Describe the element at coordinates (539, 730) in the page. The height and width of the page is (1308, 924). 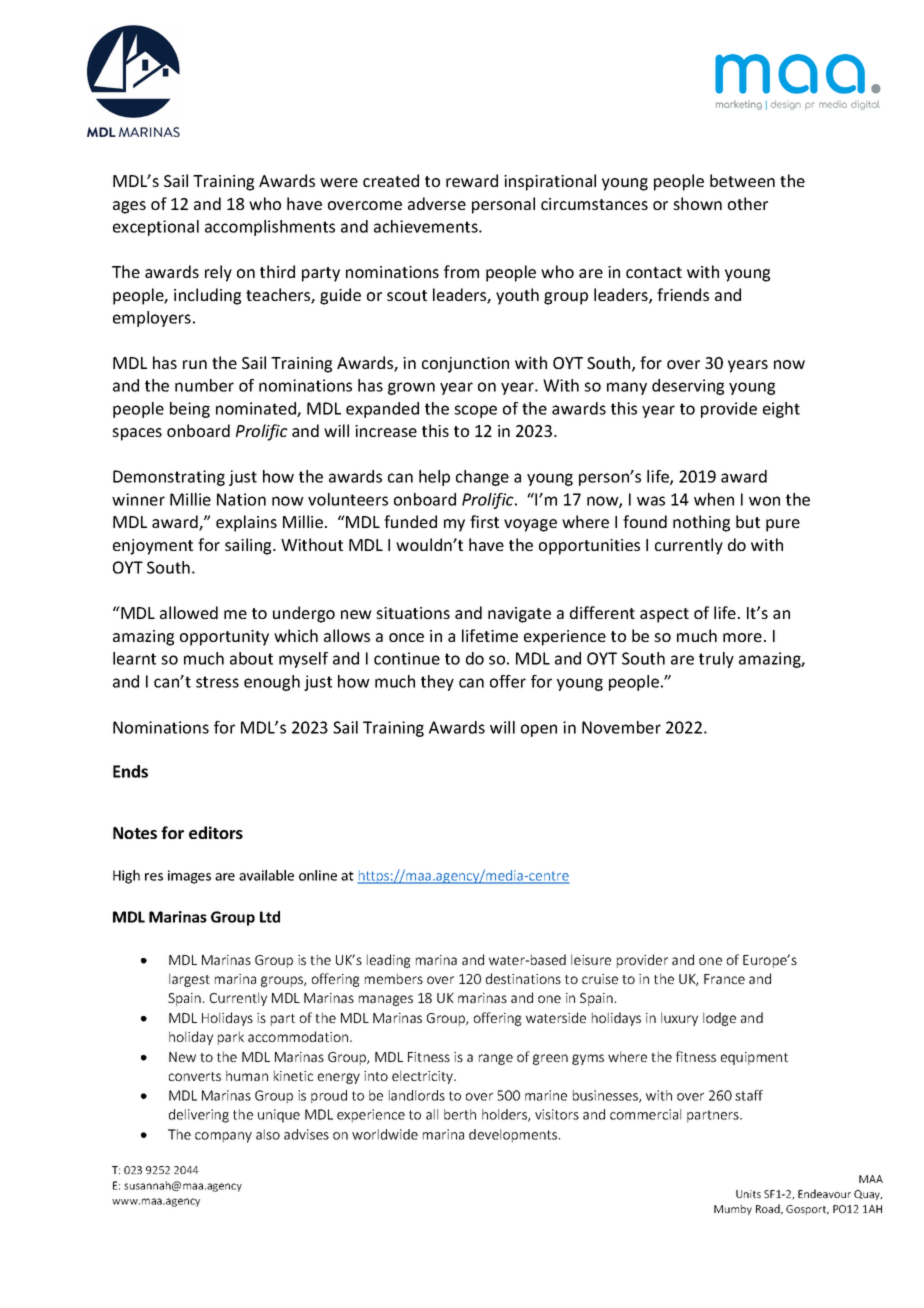
I see `open` at that location.
